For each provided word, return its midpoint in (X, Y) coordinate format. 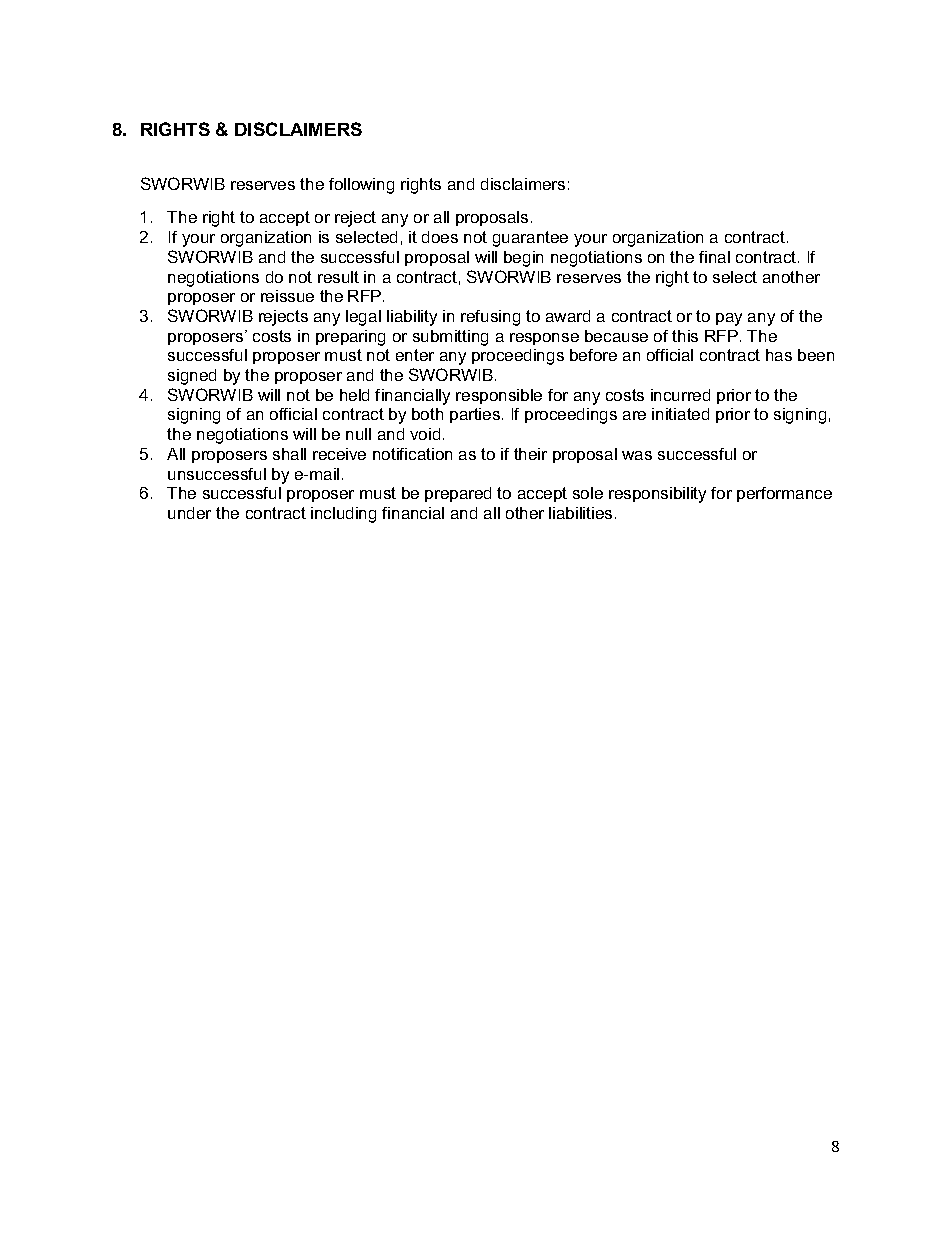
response (544, 339)
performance (784, 494)
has (779, 355)
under (189, 513)
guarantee (530, 239)
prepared (458, 494)
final (714, 257)
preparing (350, 338)
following (361, 186)
